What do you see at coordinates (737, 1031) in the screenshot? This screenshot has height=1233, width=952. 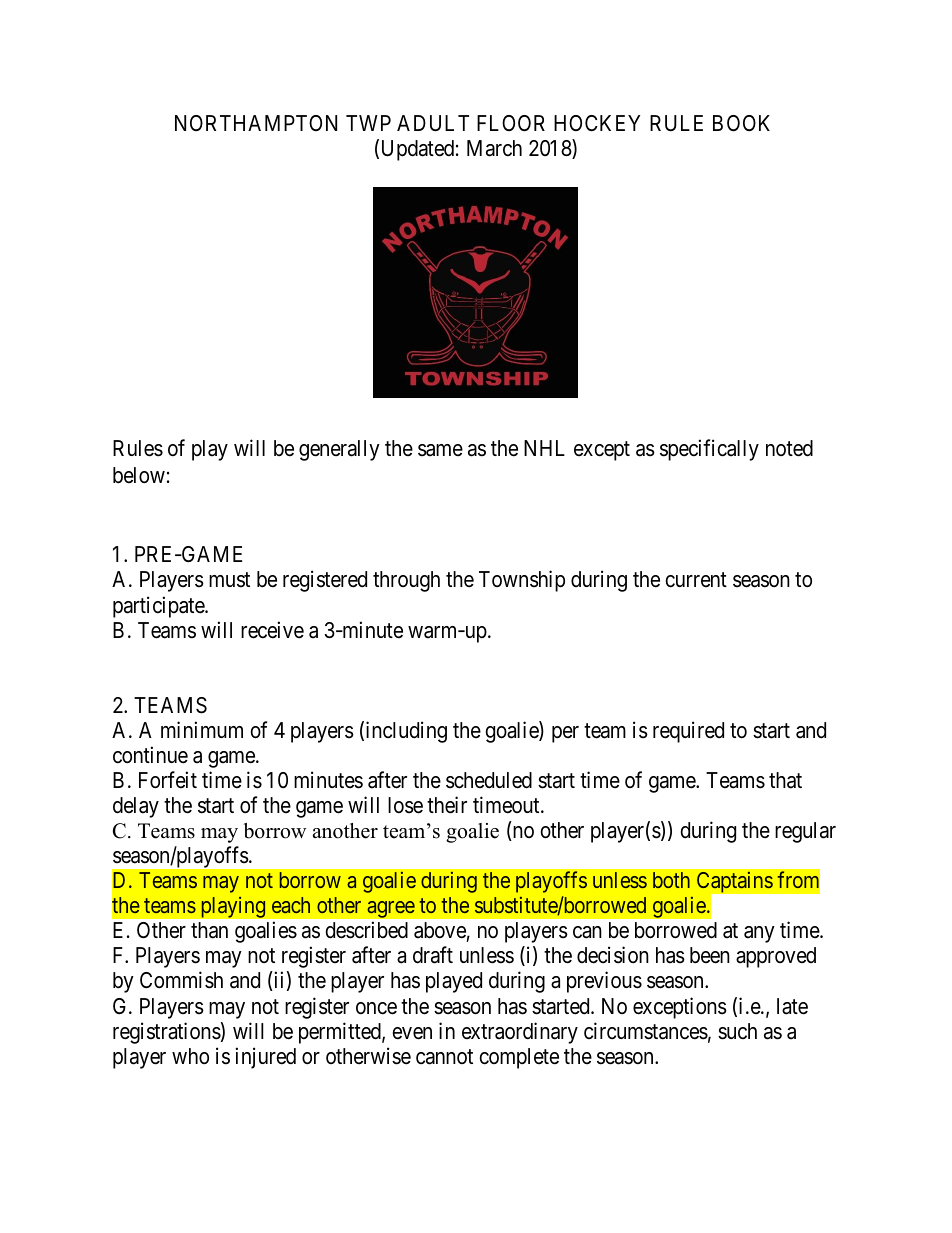 I see `such` at bounding box center [737, 1031].
